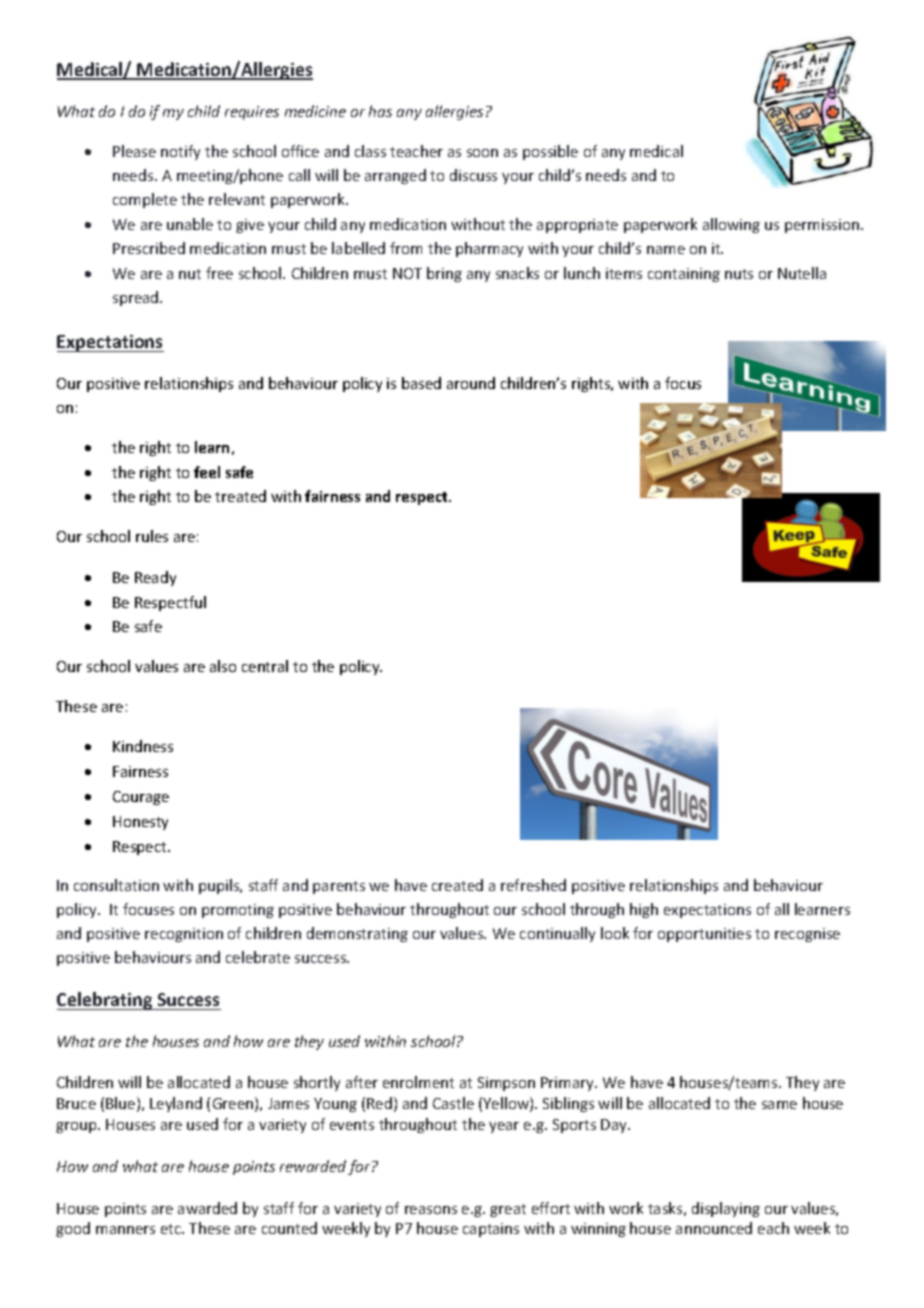 This screenshot has width=924, height=1308. Describe the element at coordinates (457, 885) in the screenshot. I see `created` at that location.
